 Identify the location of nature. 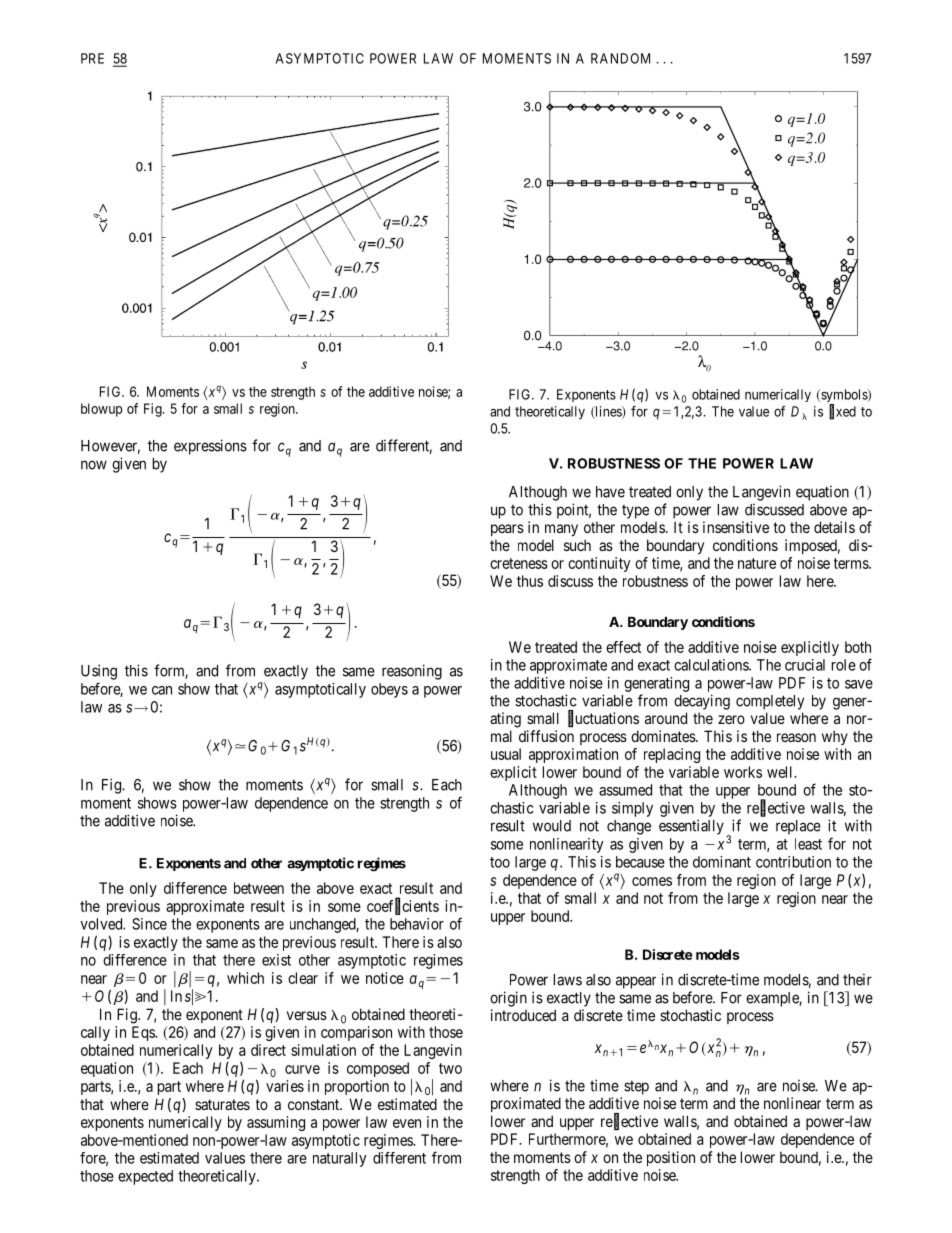
(757, 563).
